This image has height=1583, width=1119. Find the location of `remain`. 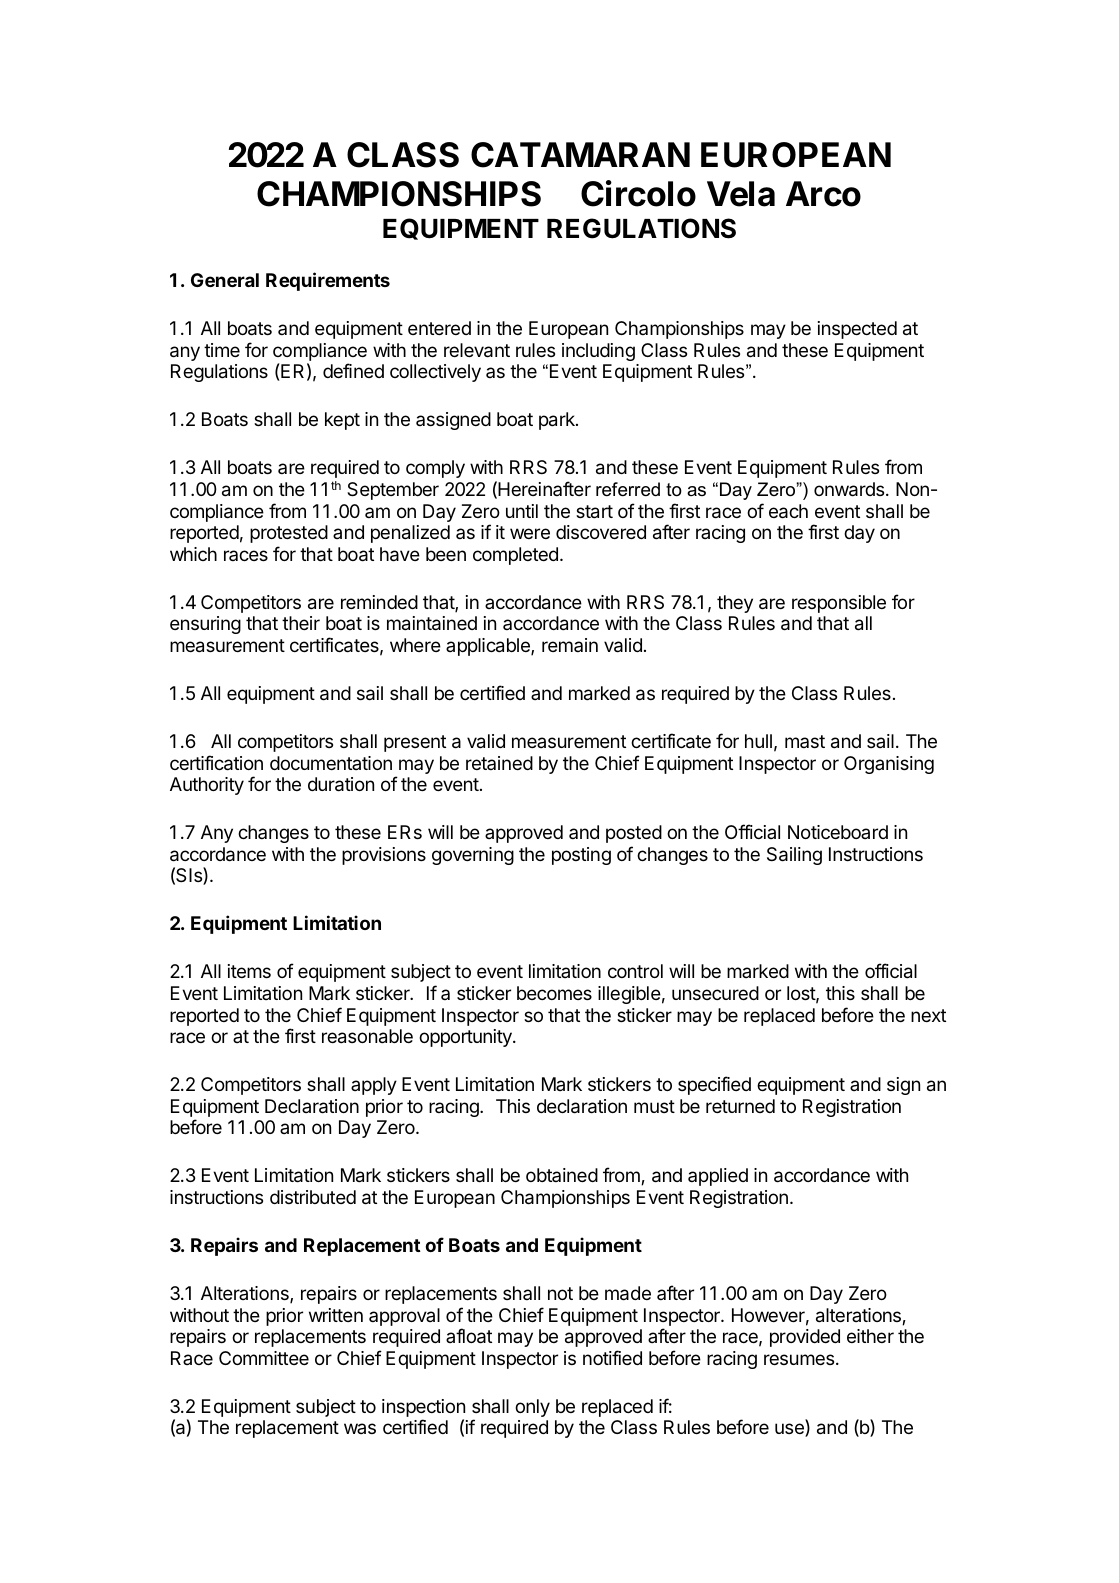

remain is located at coordinates (570, 645).
